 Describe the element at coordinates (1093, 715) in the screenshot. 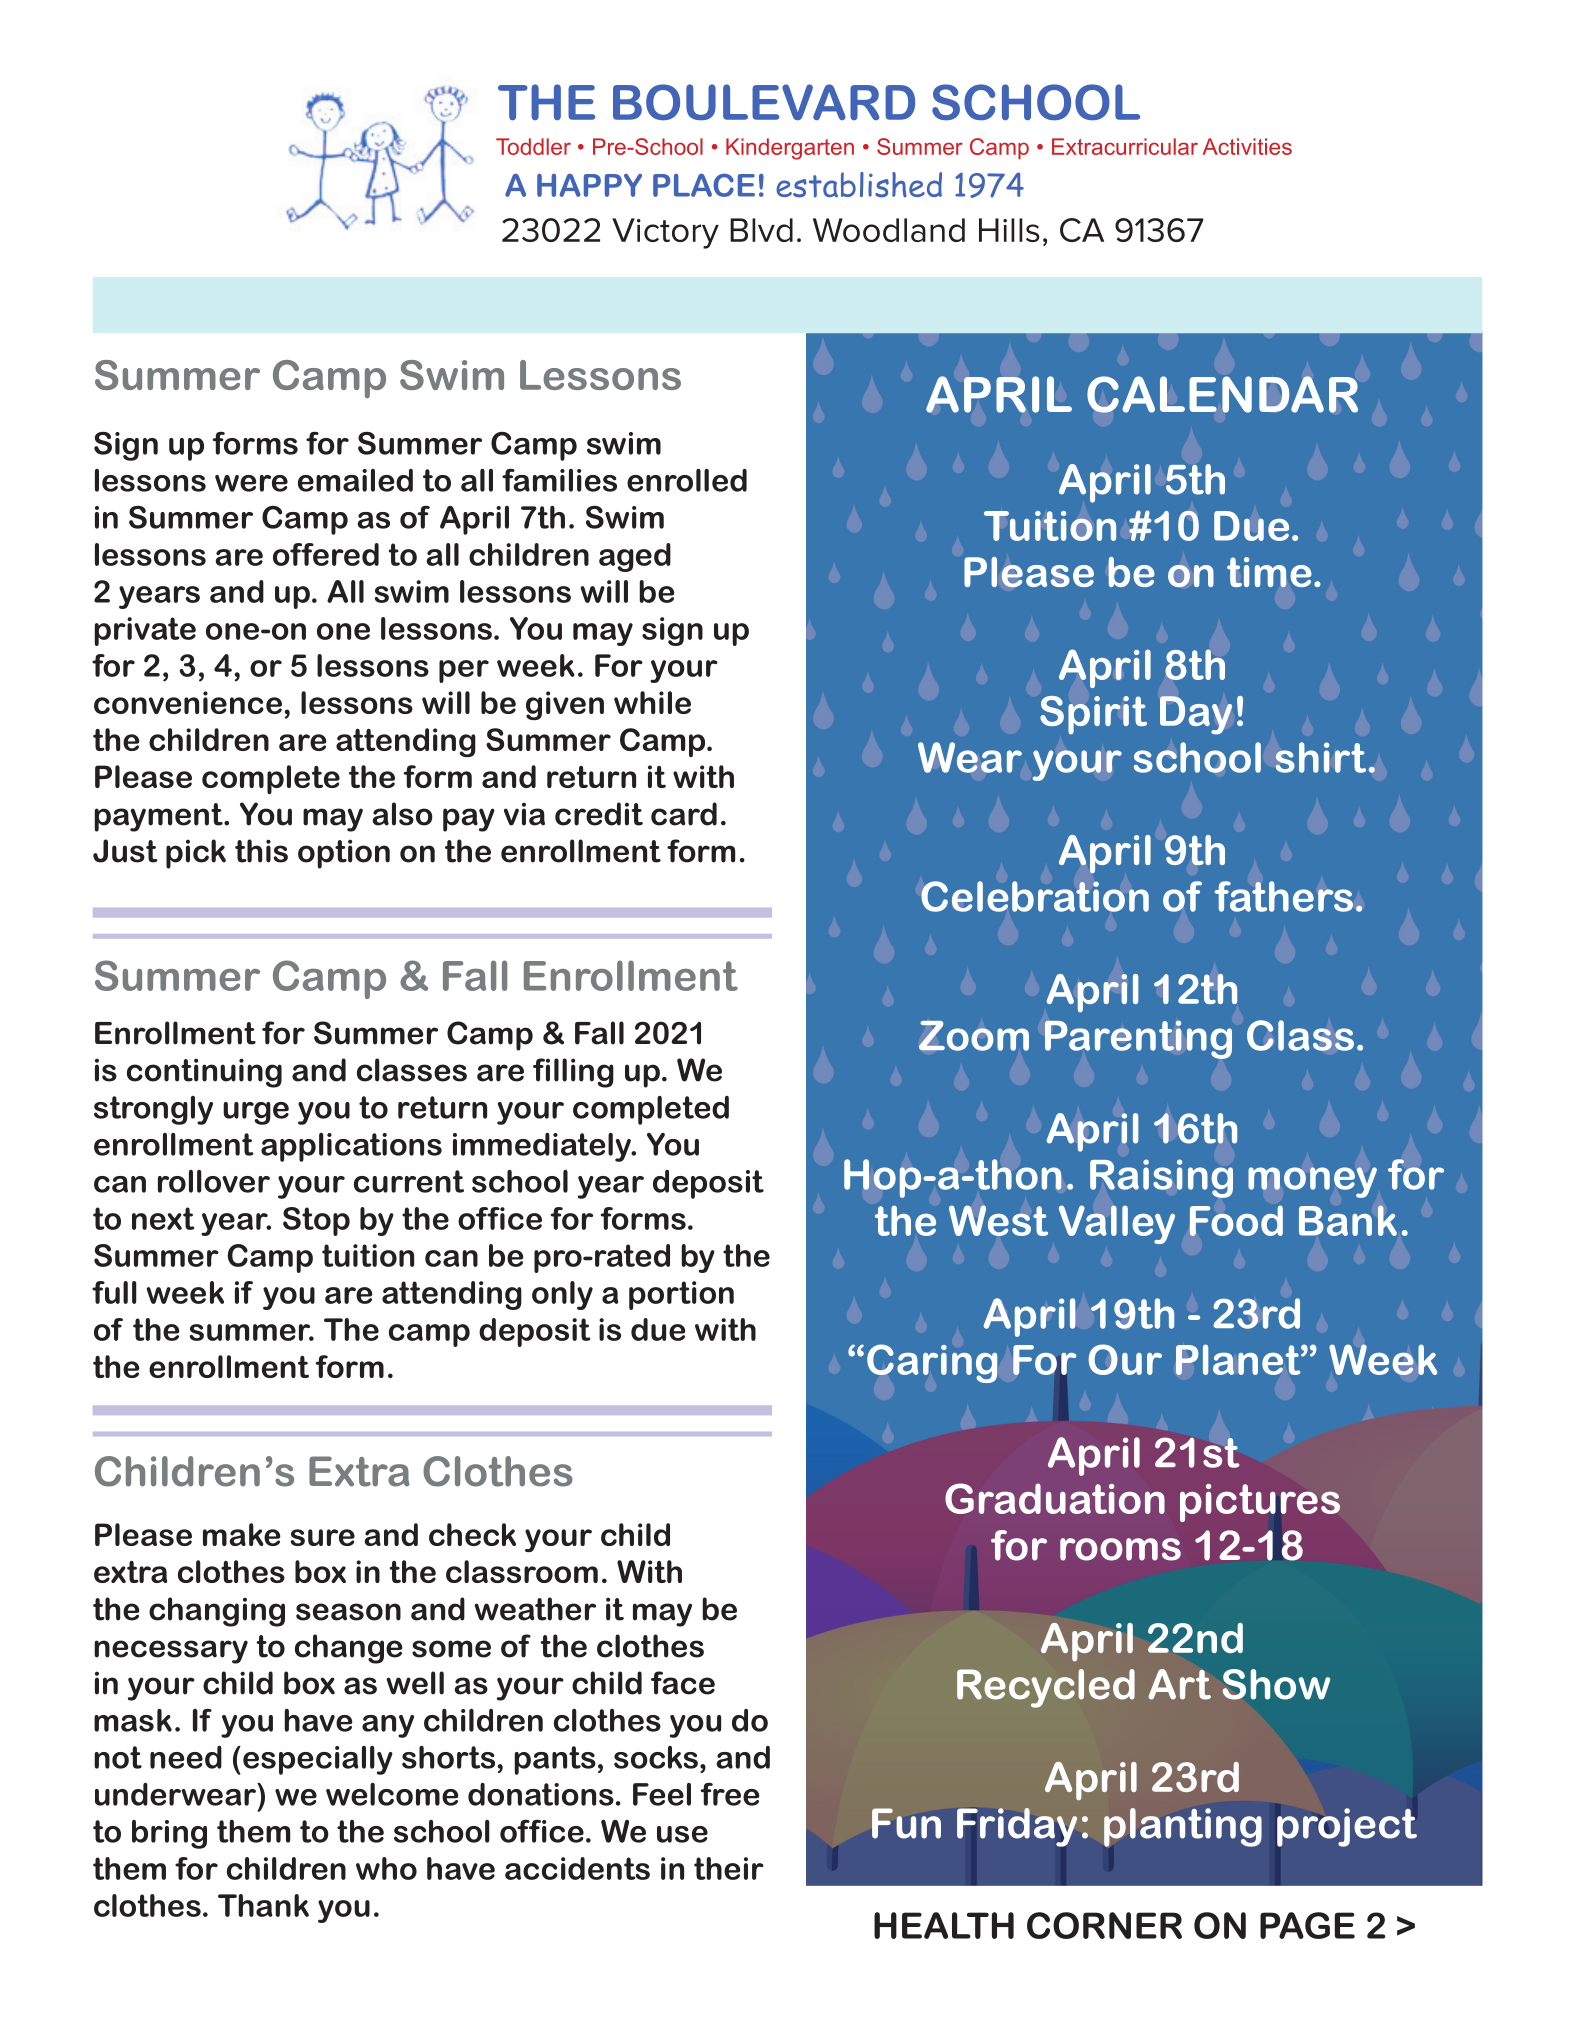

I see `Spirit` at that location.
